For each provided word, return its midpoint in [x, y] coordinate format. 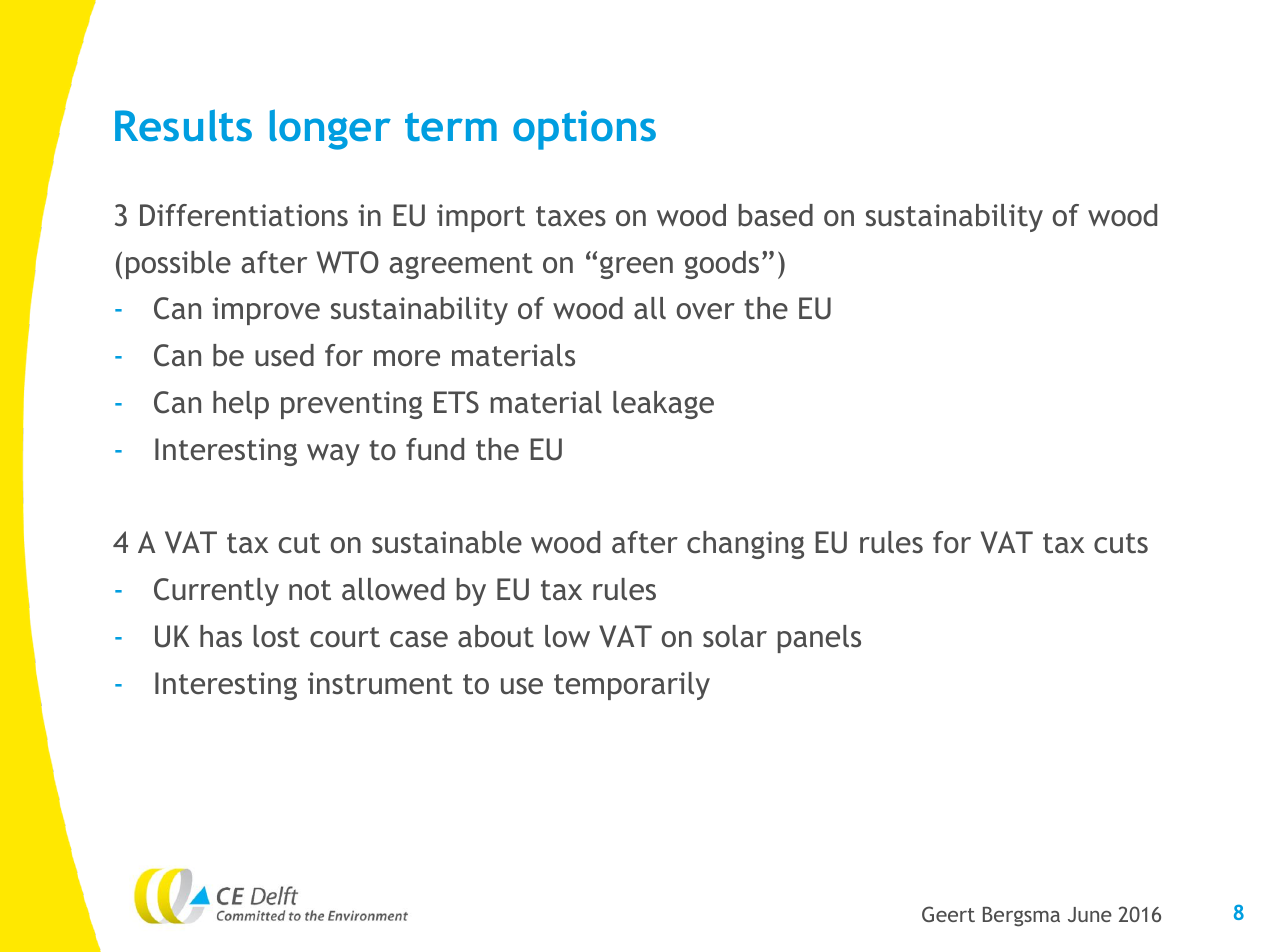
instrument [380, 683]
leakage [663, 405]
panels [819, 639]
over [706, 311]
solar [735, 636]
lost [276, 636]
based [776, 215]
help [241, 405]
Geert [948, 914]
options [584, 130]
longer [330, 129]
